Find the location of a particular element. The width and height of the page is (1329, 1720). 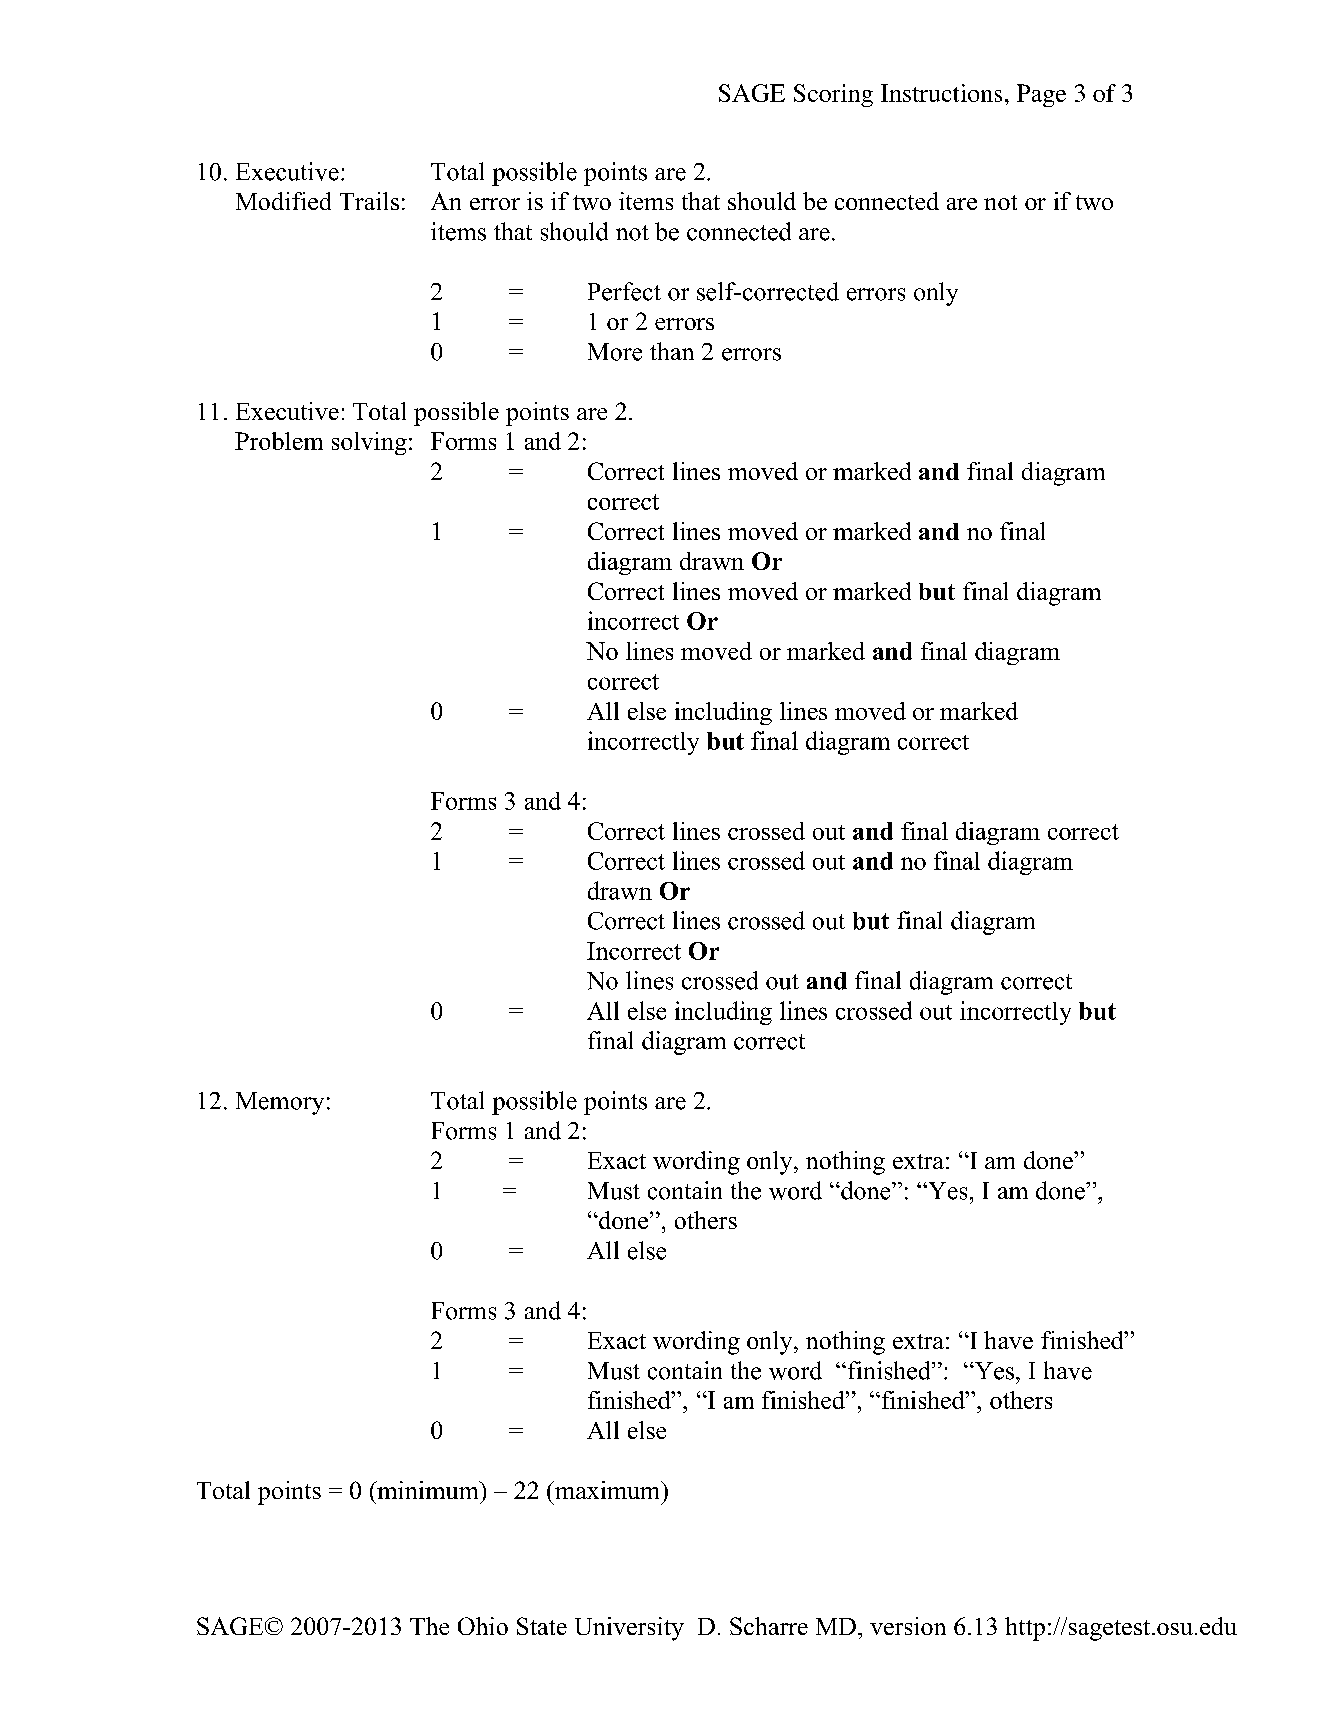

Perfect is located at coordinates (624, 291).
